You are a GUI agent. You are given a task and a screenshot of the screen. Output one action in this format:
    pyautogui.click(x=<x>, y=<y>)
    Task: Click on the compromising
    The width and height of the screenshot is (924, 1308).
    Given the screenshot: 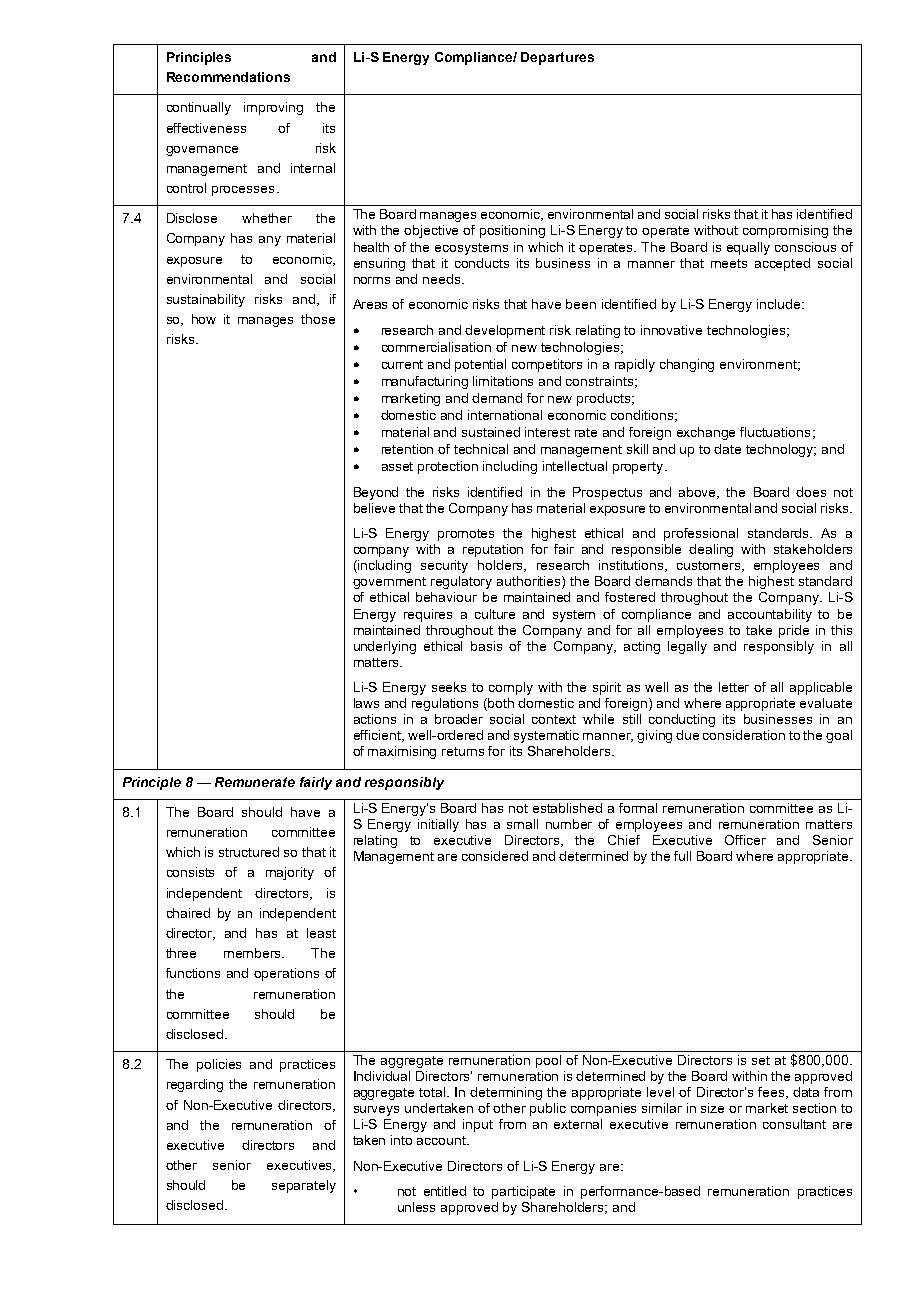 What is the action you would take?
    pyautogui.click(x=785, y=231)
